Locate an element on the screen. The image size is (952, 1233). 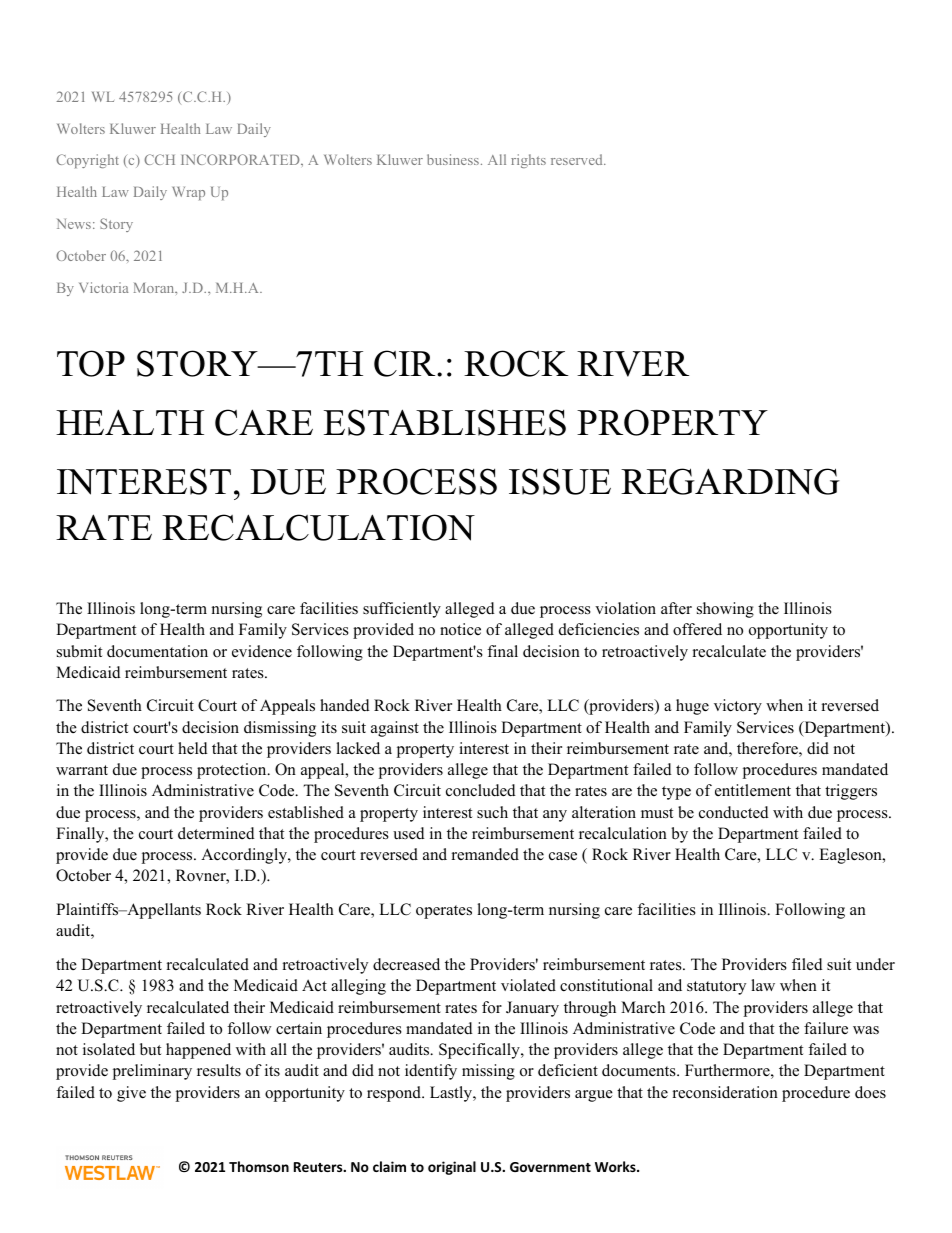
notice is located at coordinates (460, 629).
